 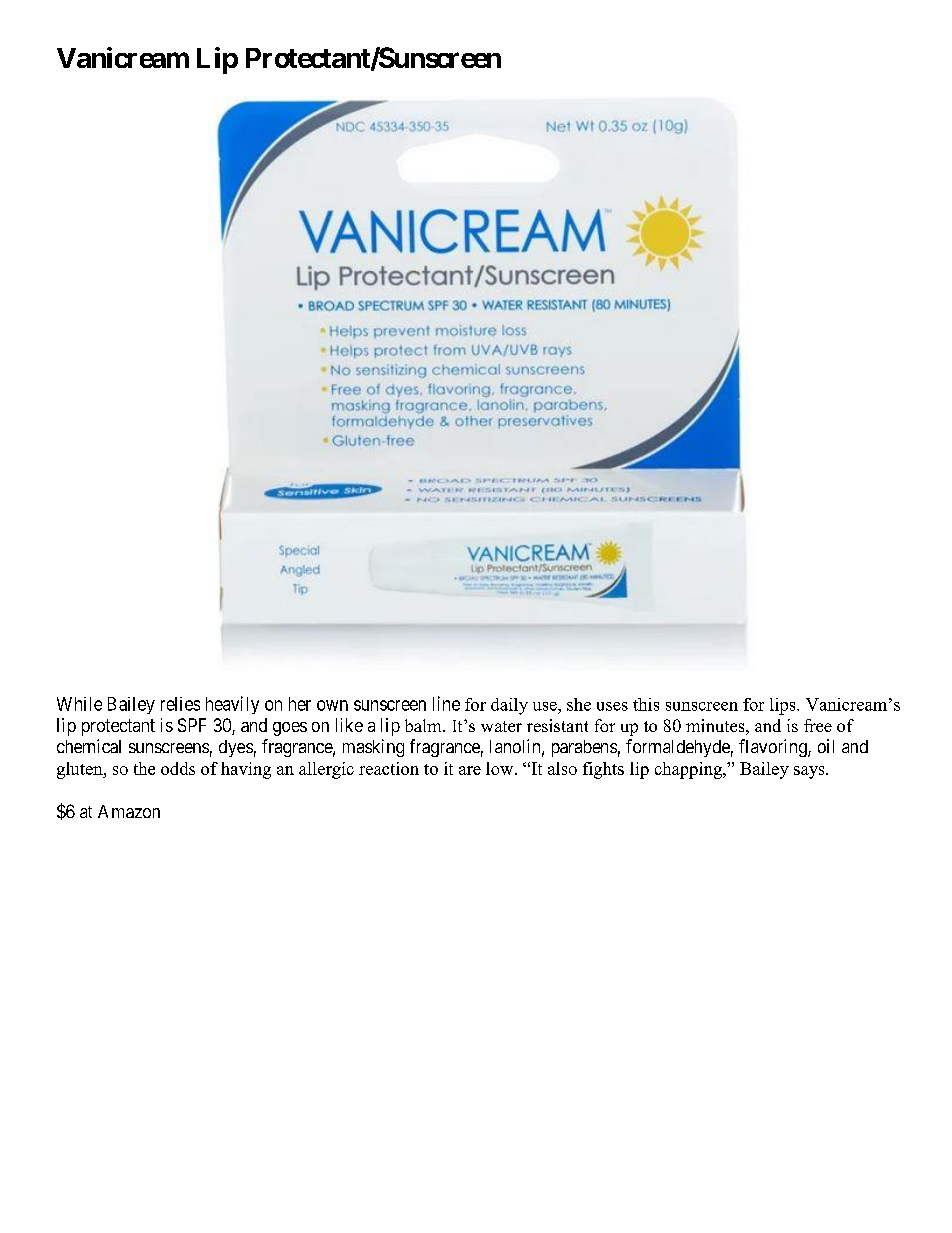 What do you see at coordinates (784, 706) in the screenshot?
I see `lips` at bounding box center [784, 706].
